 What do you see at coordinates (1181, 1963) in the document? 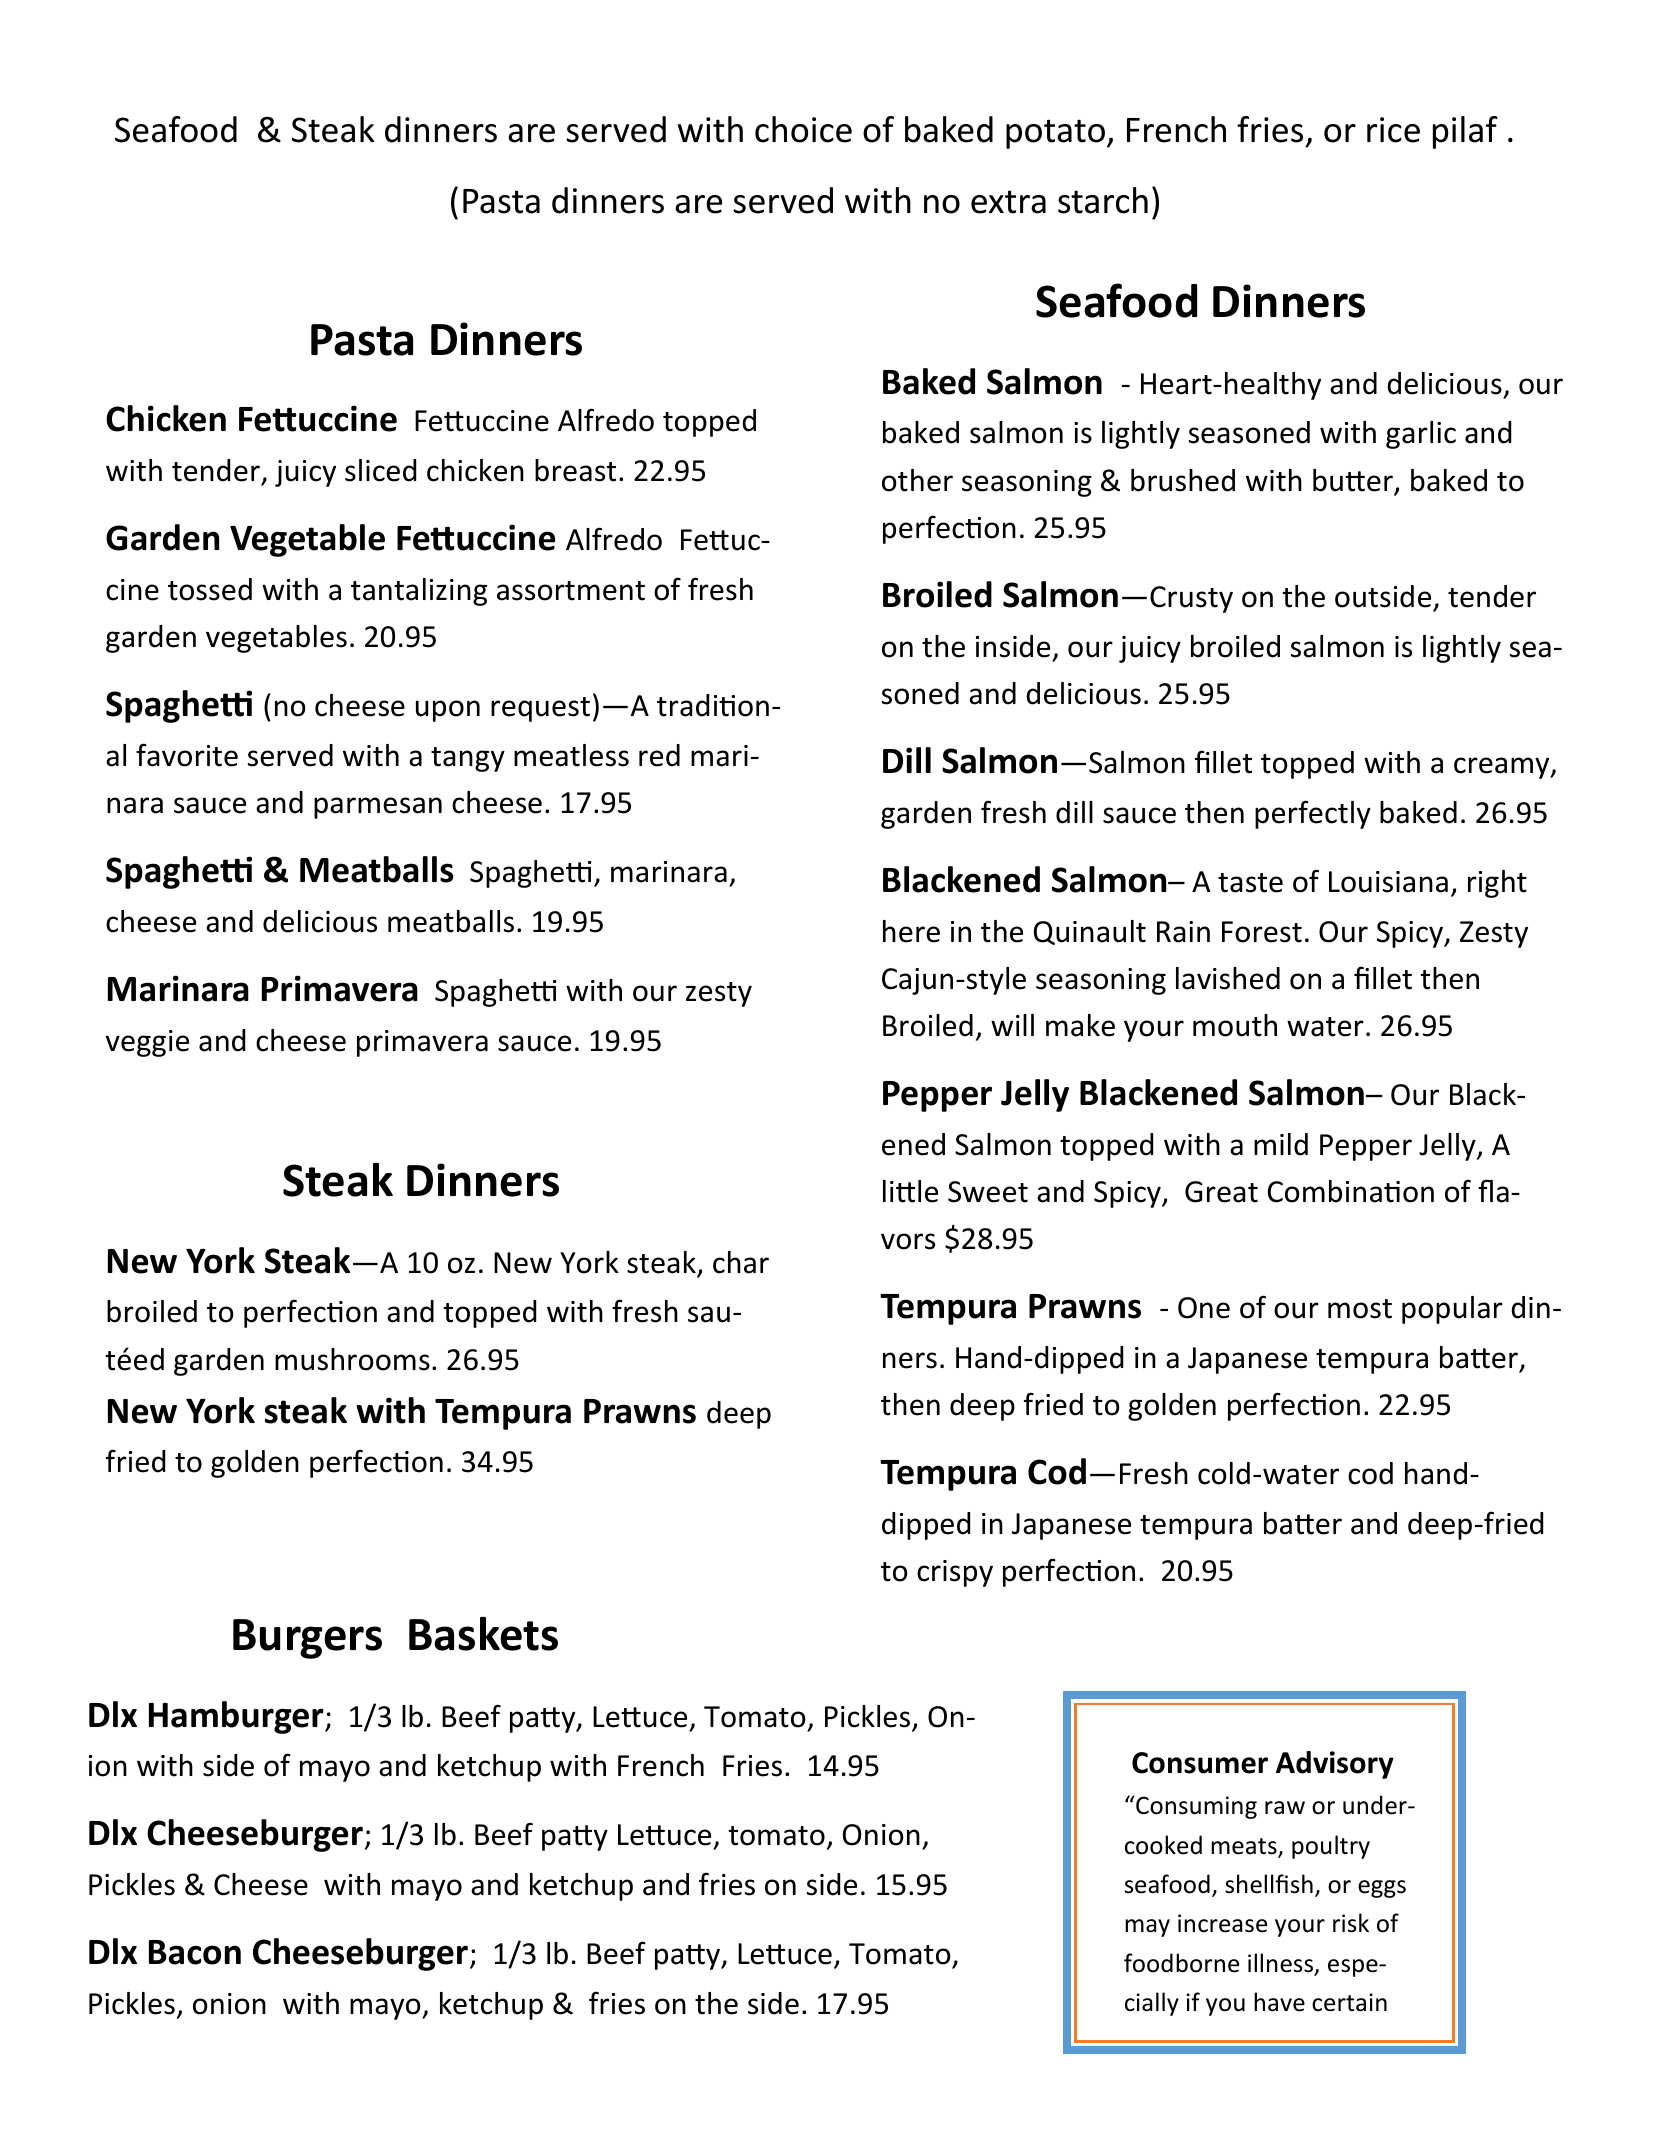
I see `foodborne` at bounding box center [1181, 1963].
